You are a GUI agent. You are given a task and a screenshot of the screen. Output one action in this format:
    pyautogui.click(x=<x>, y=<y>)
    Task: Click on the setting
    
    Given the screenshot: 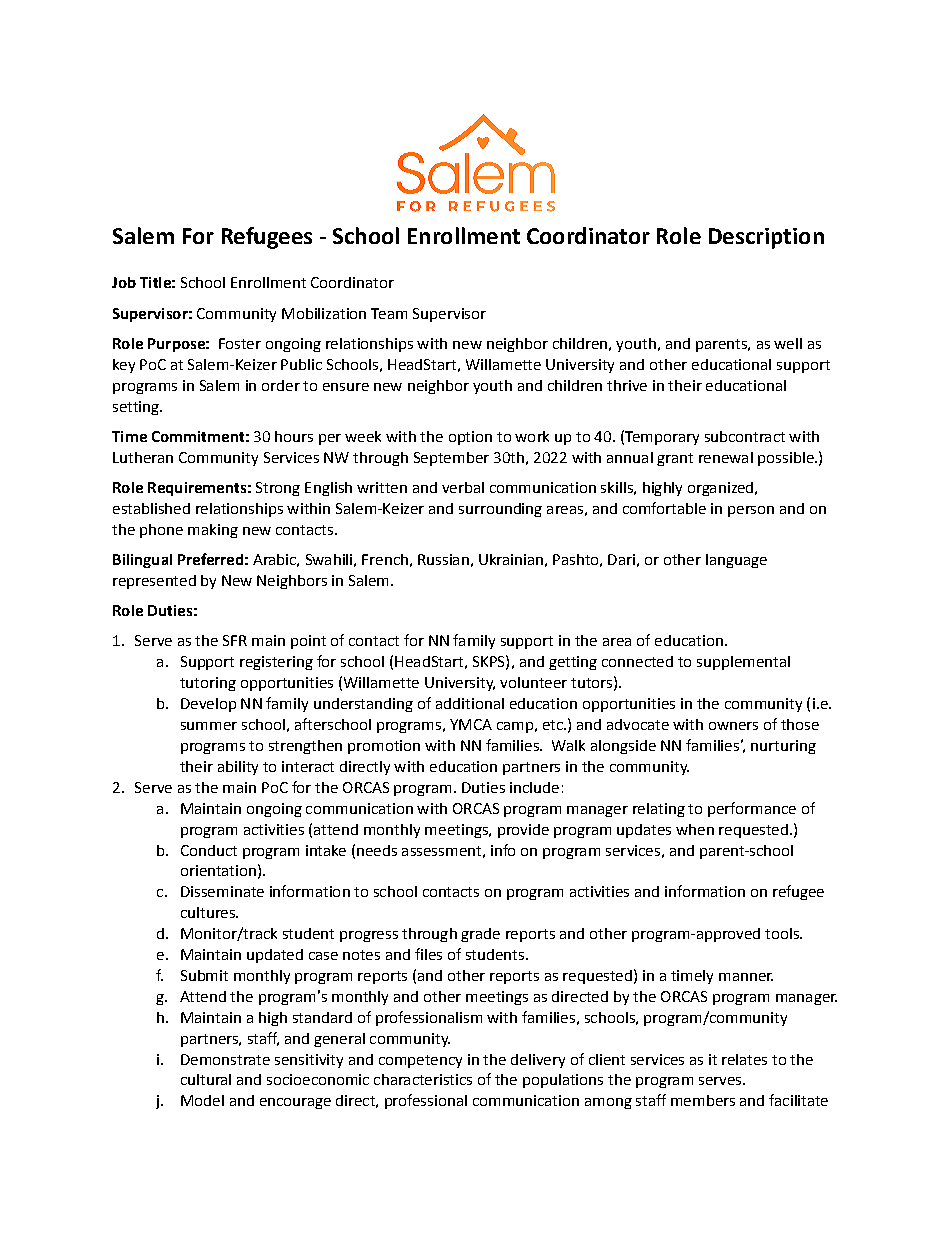 What is the action you would take?
    pyautogui.click(x=137, y=408)
